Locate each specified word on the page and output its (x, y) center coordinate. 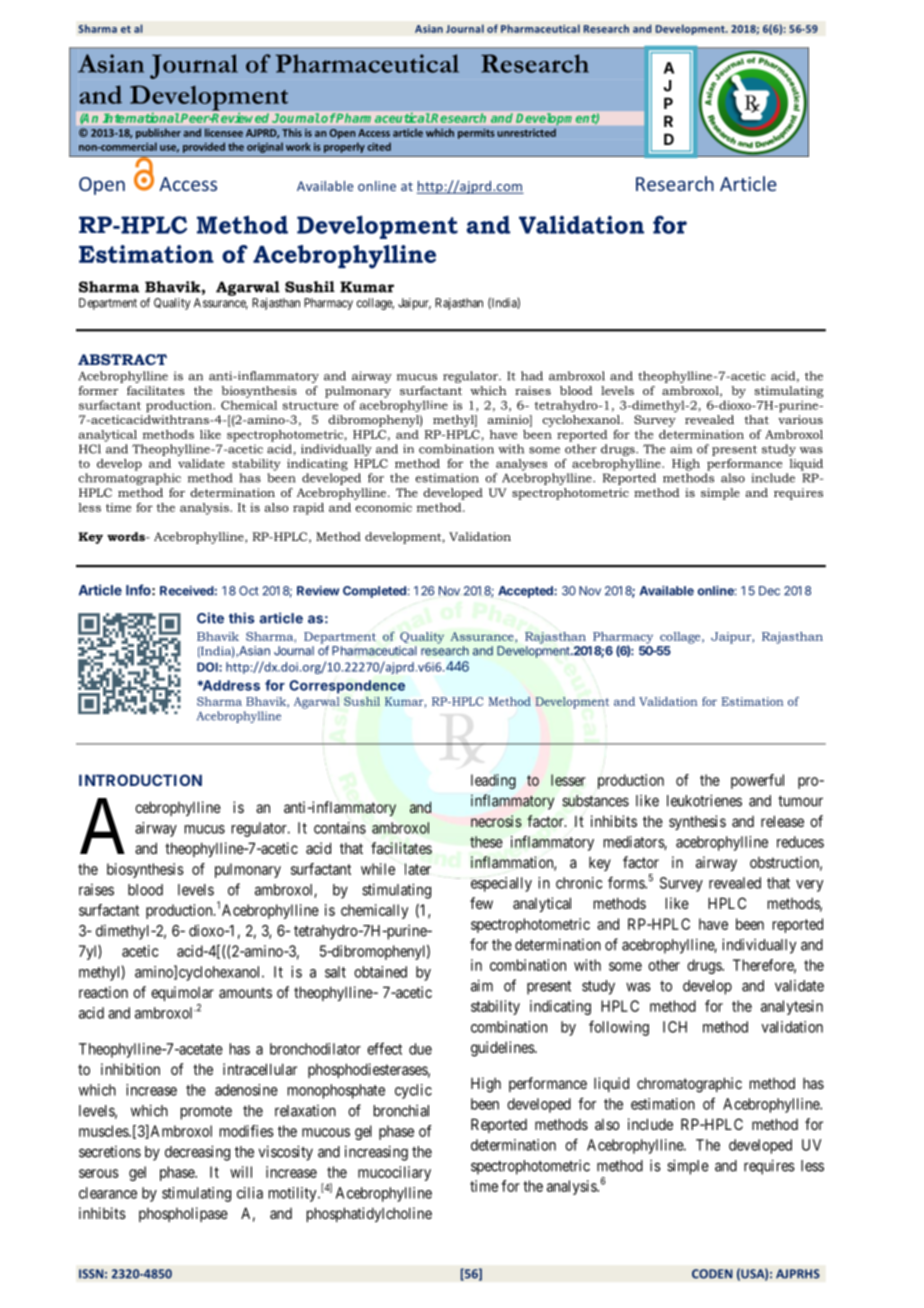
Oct (249, 591)
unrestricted (526, 132)
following (619, 1028)
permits (476, 134)
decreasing (197, 1153)
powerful (757, 781)
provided (204, 147)
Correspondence (347, 687)
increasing (376, 1153)
